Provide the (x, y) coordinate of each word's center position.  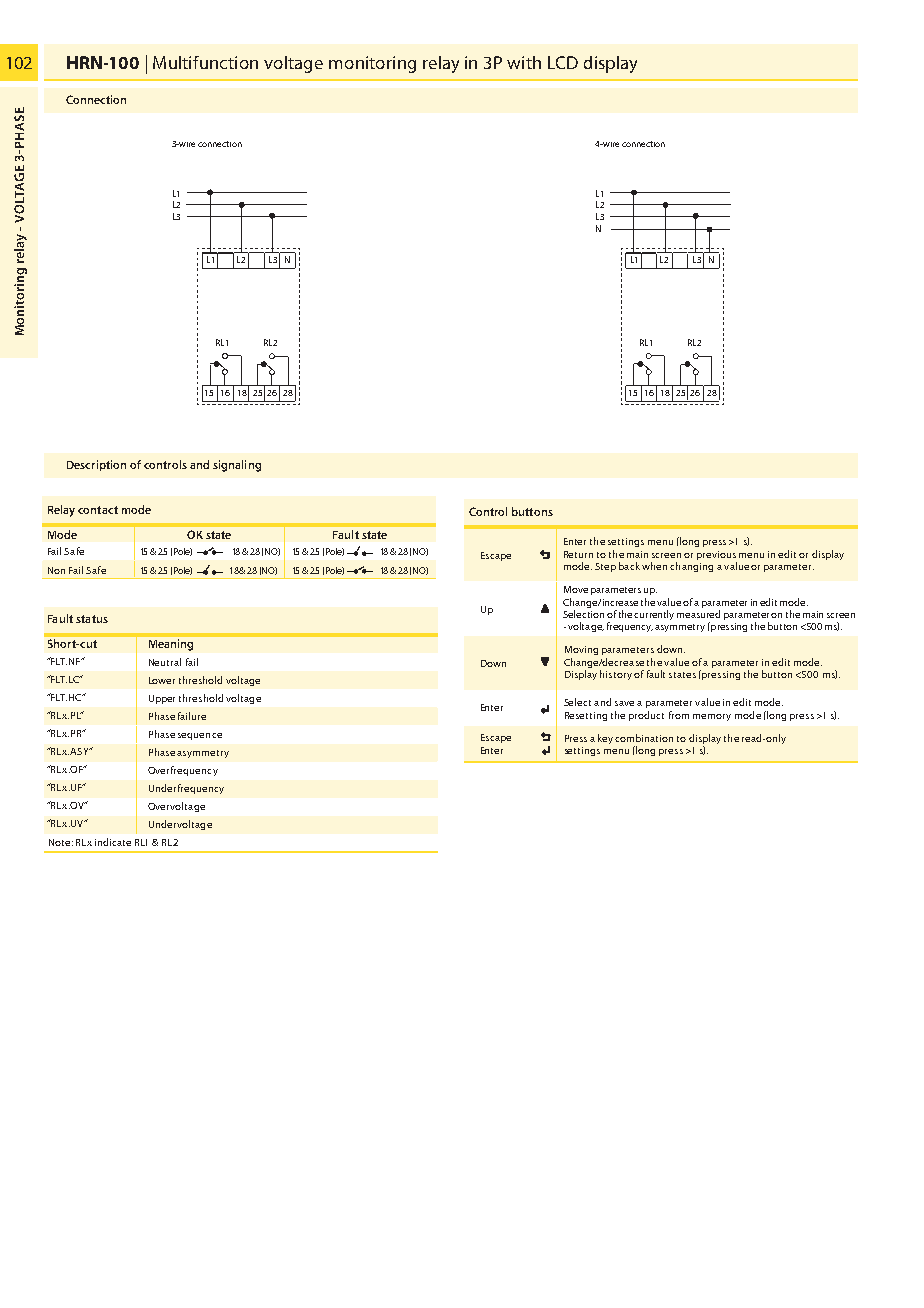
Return (578, 554)
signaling (237, 466)
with (524, 62)
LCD (563, 62)
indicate (113, 842)
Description (96, 465)
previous (716, 555)
